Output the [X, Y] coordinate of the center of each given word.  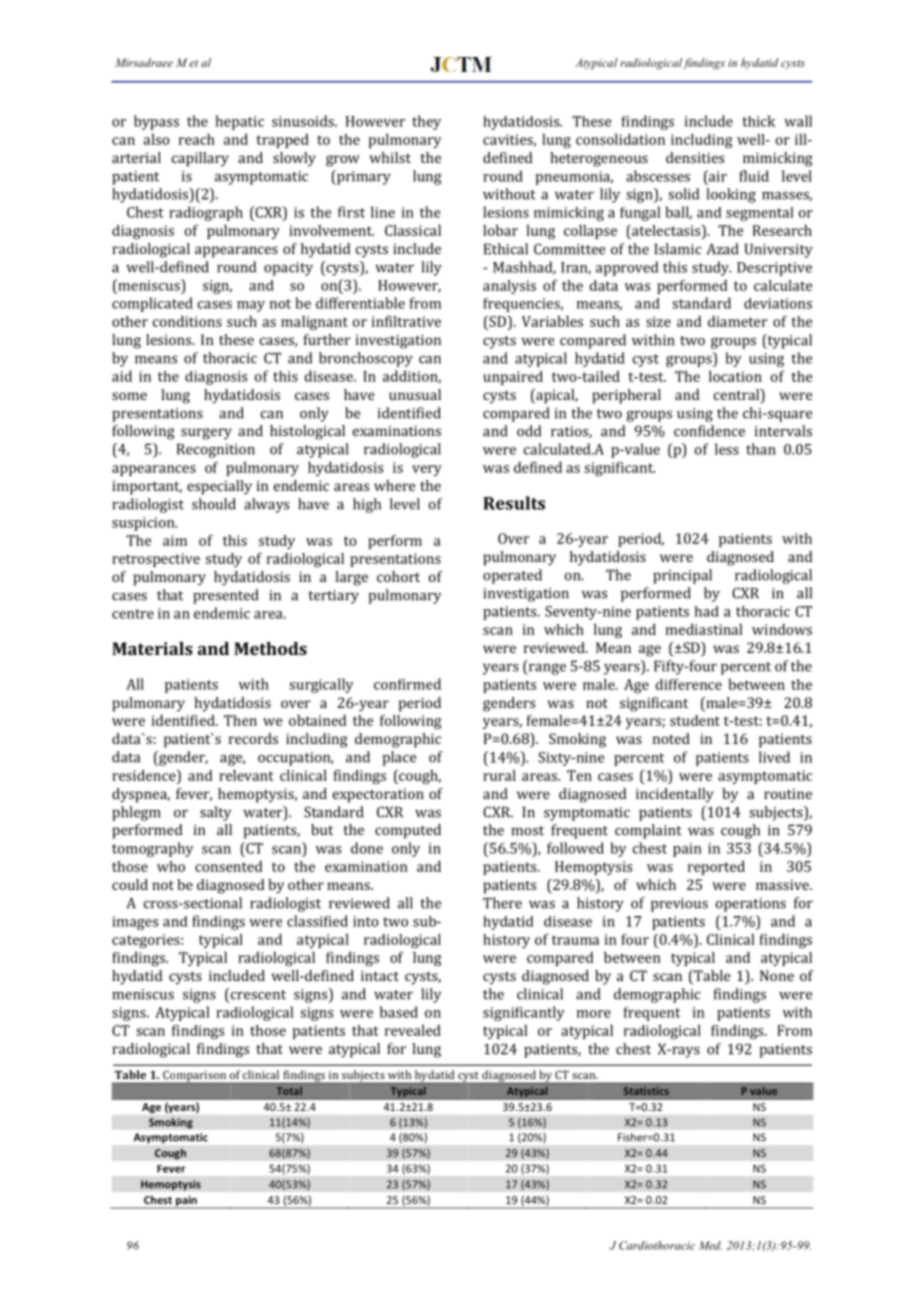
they [426, 122]
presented [225, 596]
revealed [413, 1030]
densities [695, 157]
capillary [200, 159]
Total [289, 1091]
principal [682, 576]
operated [512, 576]
